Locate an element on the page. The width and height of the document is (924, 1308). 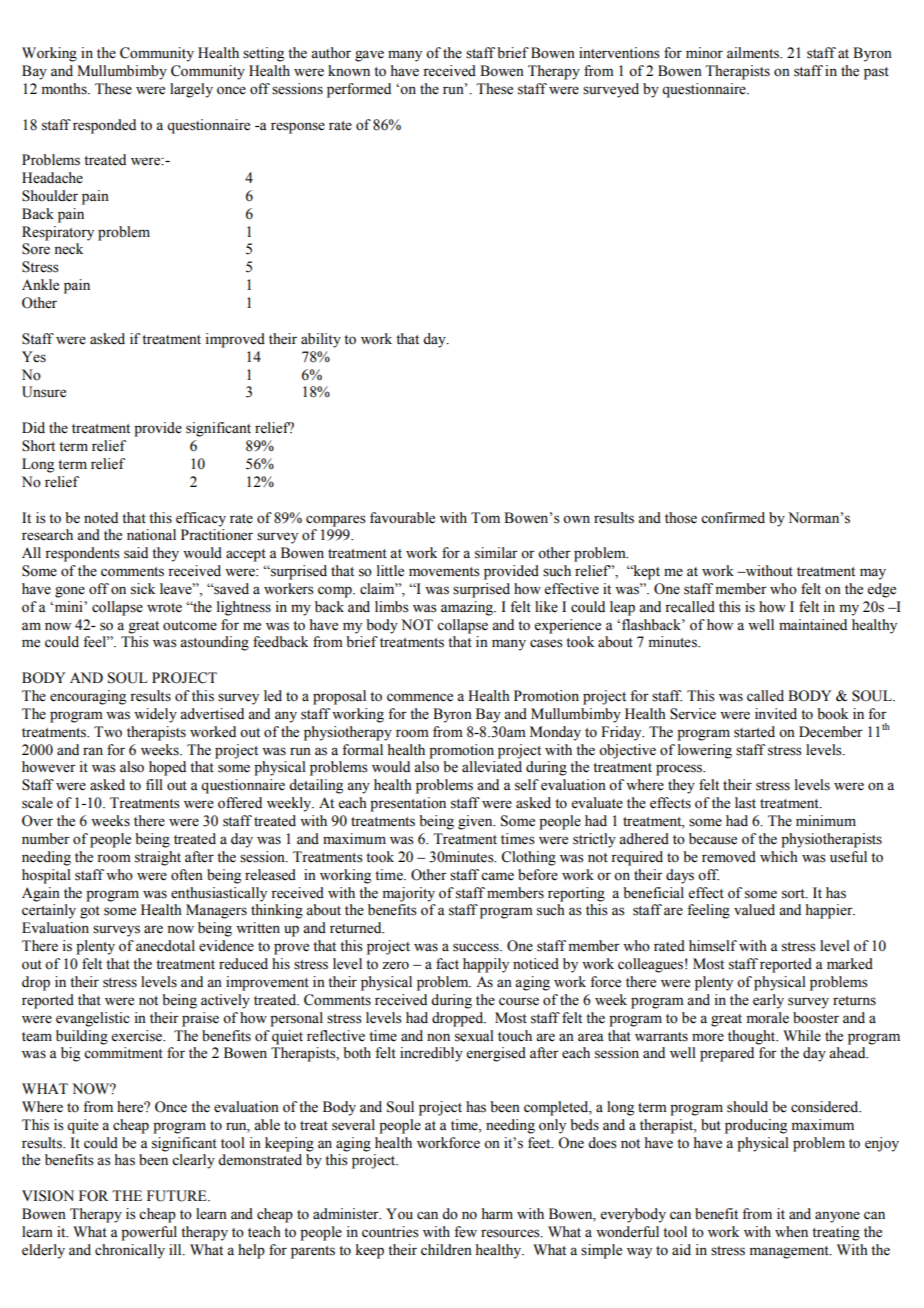
maintained is located at coordinates (813, 625).
